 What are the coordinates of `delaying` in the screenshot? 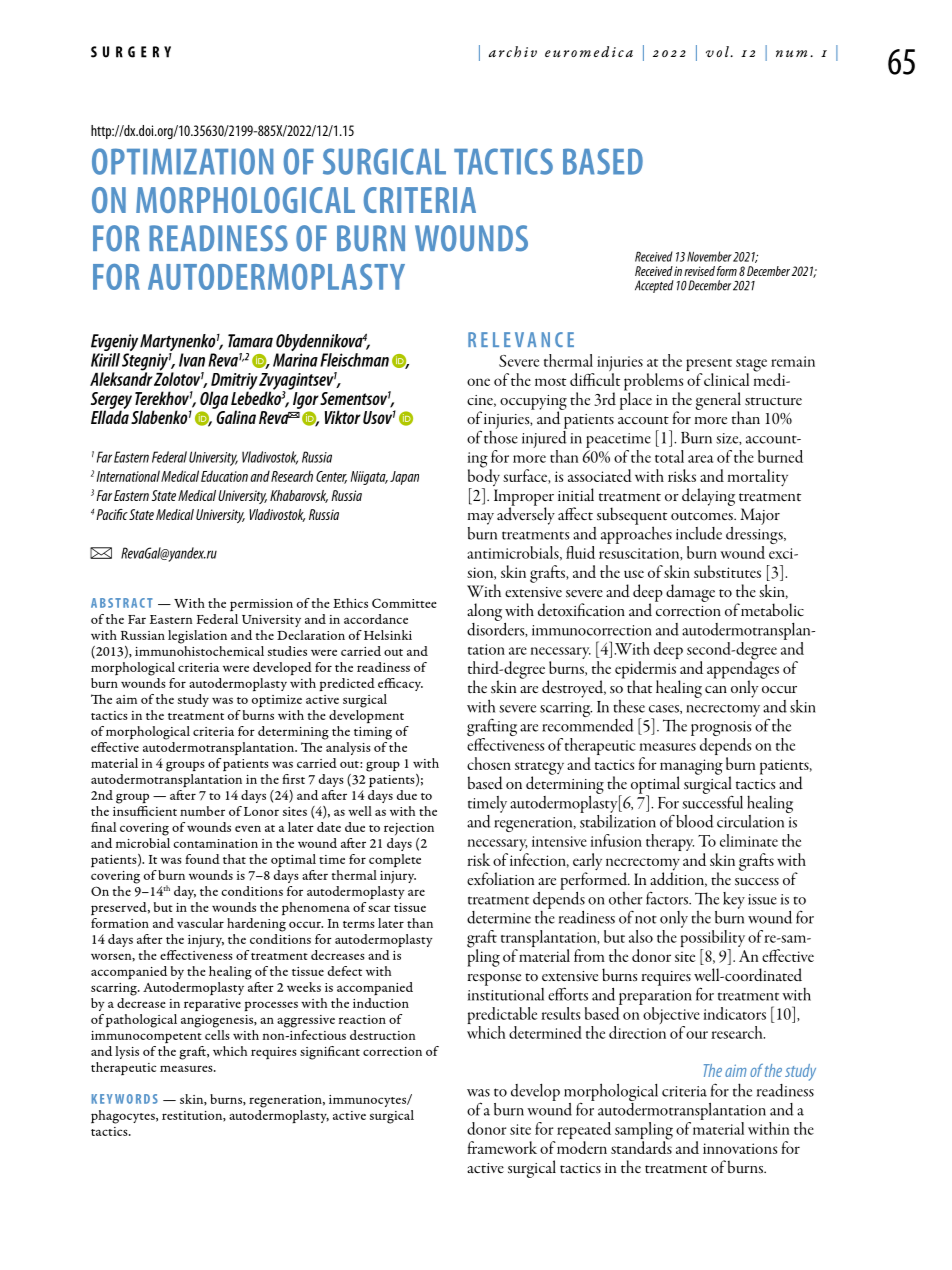 It's located at (708, 497).
